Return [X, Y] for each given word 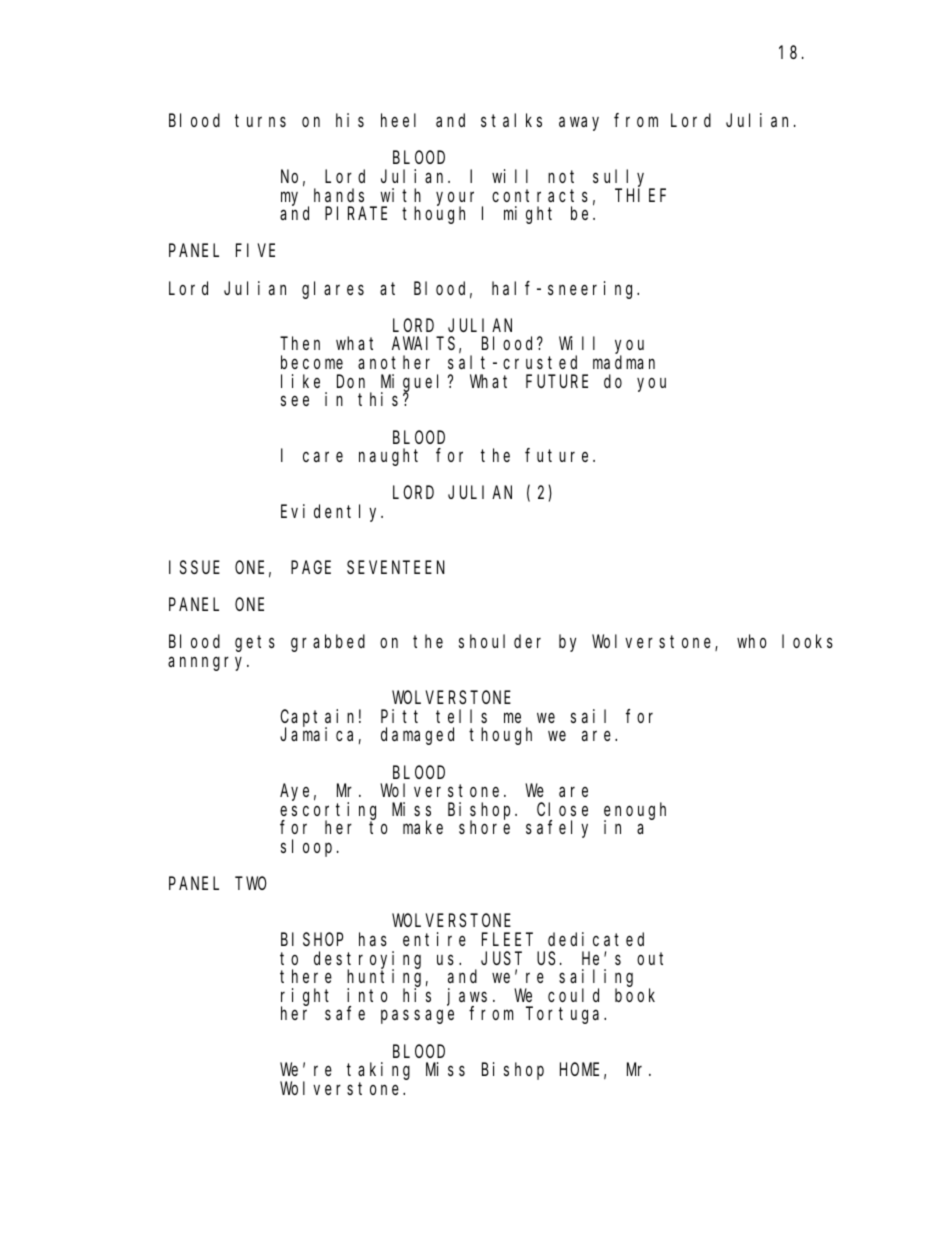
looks [807, 641]
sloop [306, 848]
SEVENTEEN [396, 567]
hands [339, 195]
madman [624, 362]
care [323, 457]
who [751, 641]
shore [484, 827]
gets [255, 644]
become [312, 362]
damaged [417, 736]
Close [562, 809]
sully [622, 179]
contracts [540, 195]
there [306, 976]
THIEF [640, 195]
